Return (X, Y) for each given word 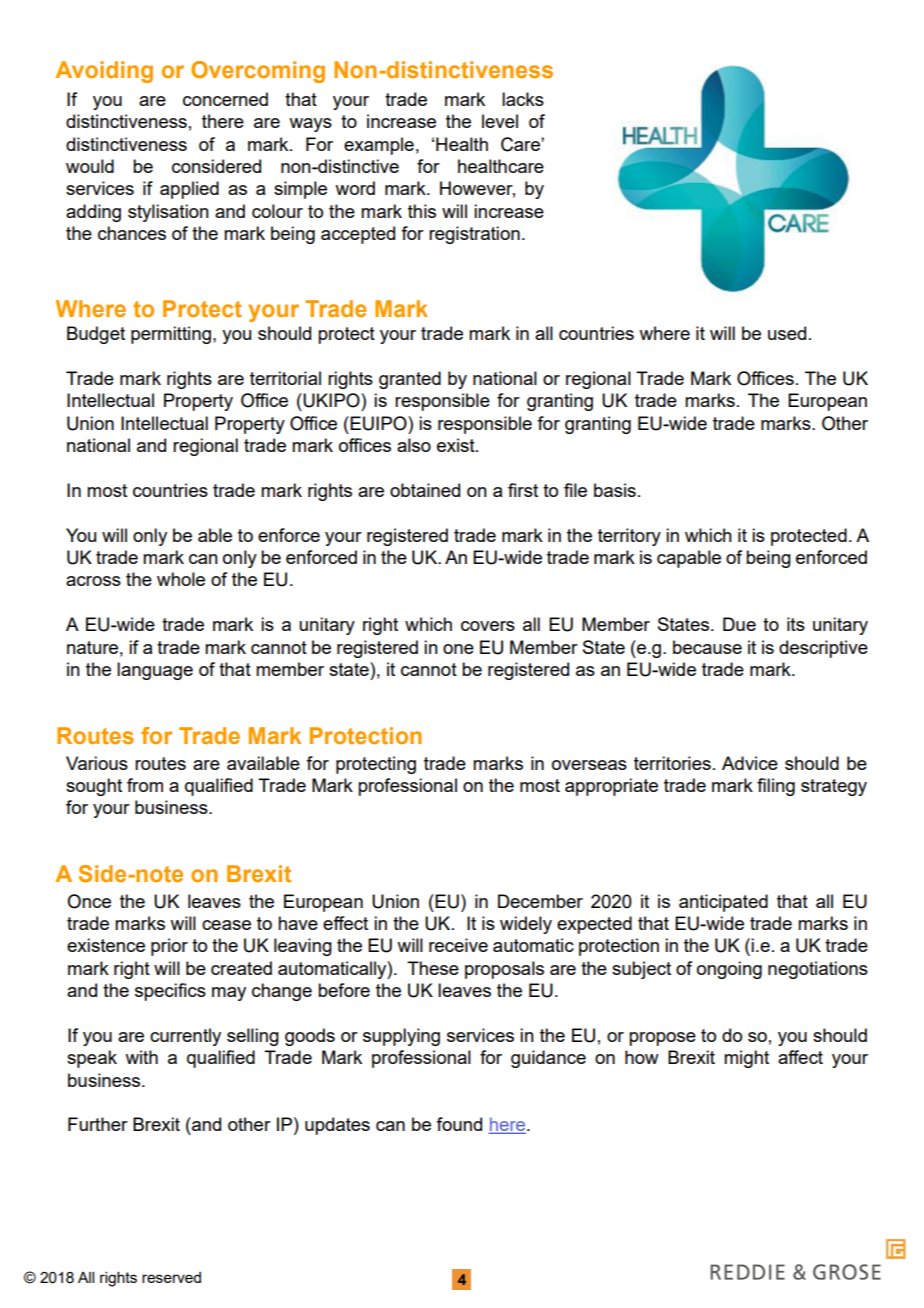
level (500, 121)
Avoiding (104, 72)
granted (410, 380)
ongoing (729, 970)
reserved (171, 1277)
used (787, 333)
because (707, 647)
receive (458, 945)
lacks (523, 99)
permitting (171, 335)
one (458, 649)
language (155, 671)
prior (169, 947)
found (459, 1124)
